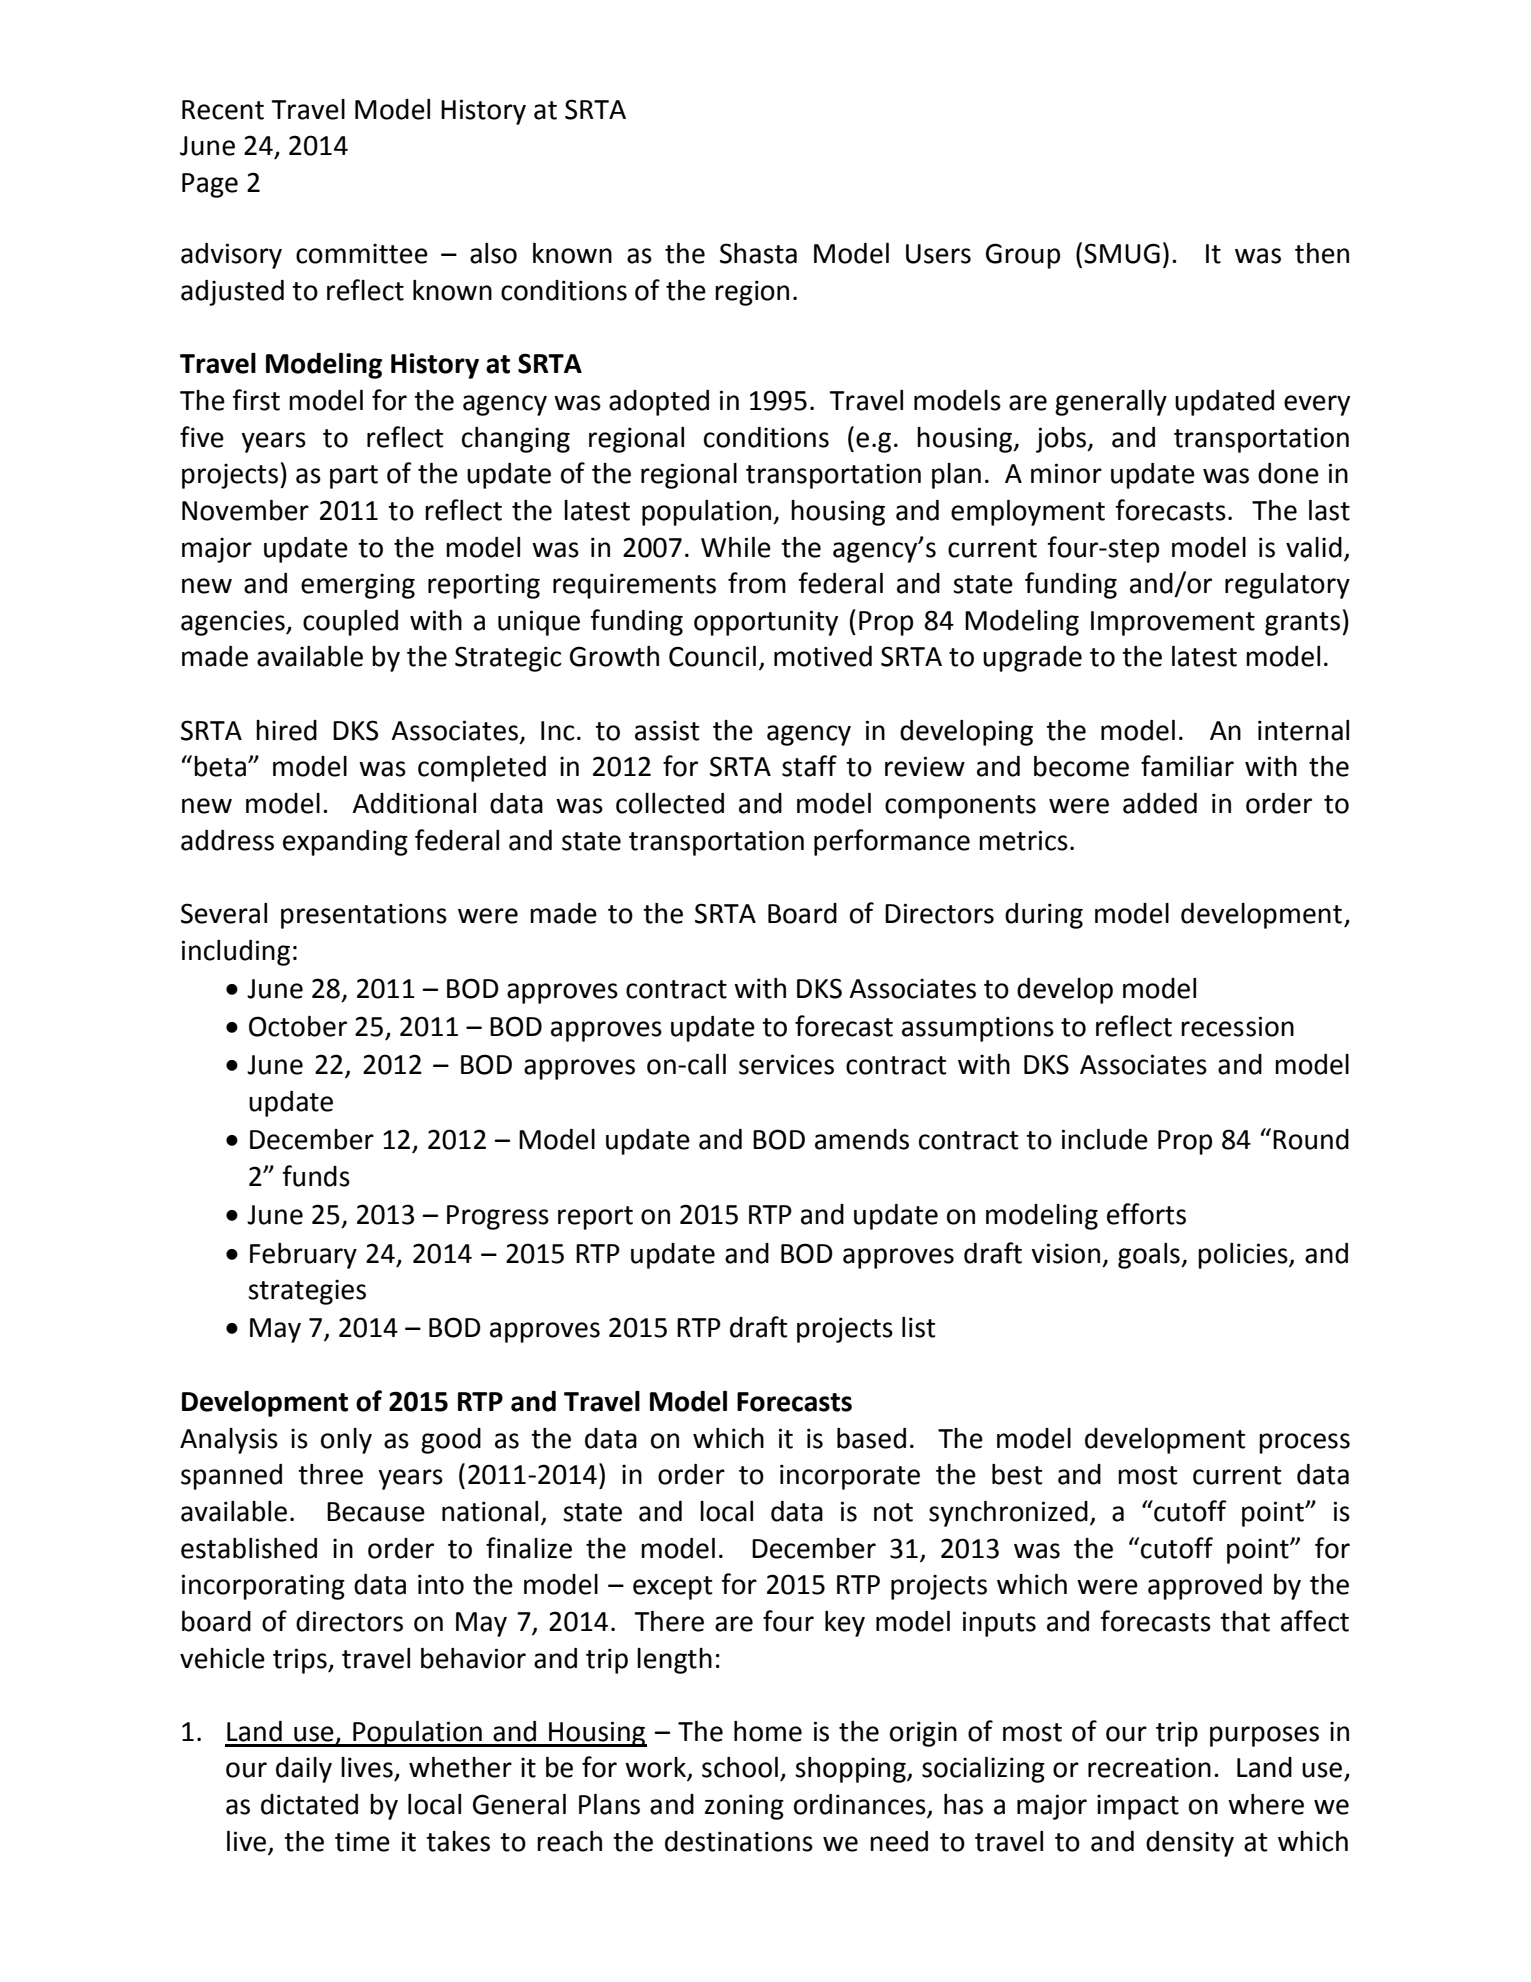 The height and width of the screenshot is (1982, 1531). Describe the element at coordinates (758, 253) in the screenshot. I see `Shasta` at that location.
